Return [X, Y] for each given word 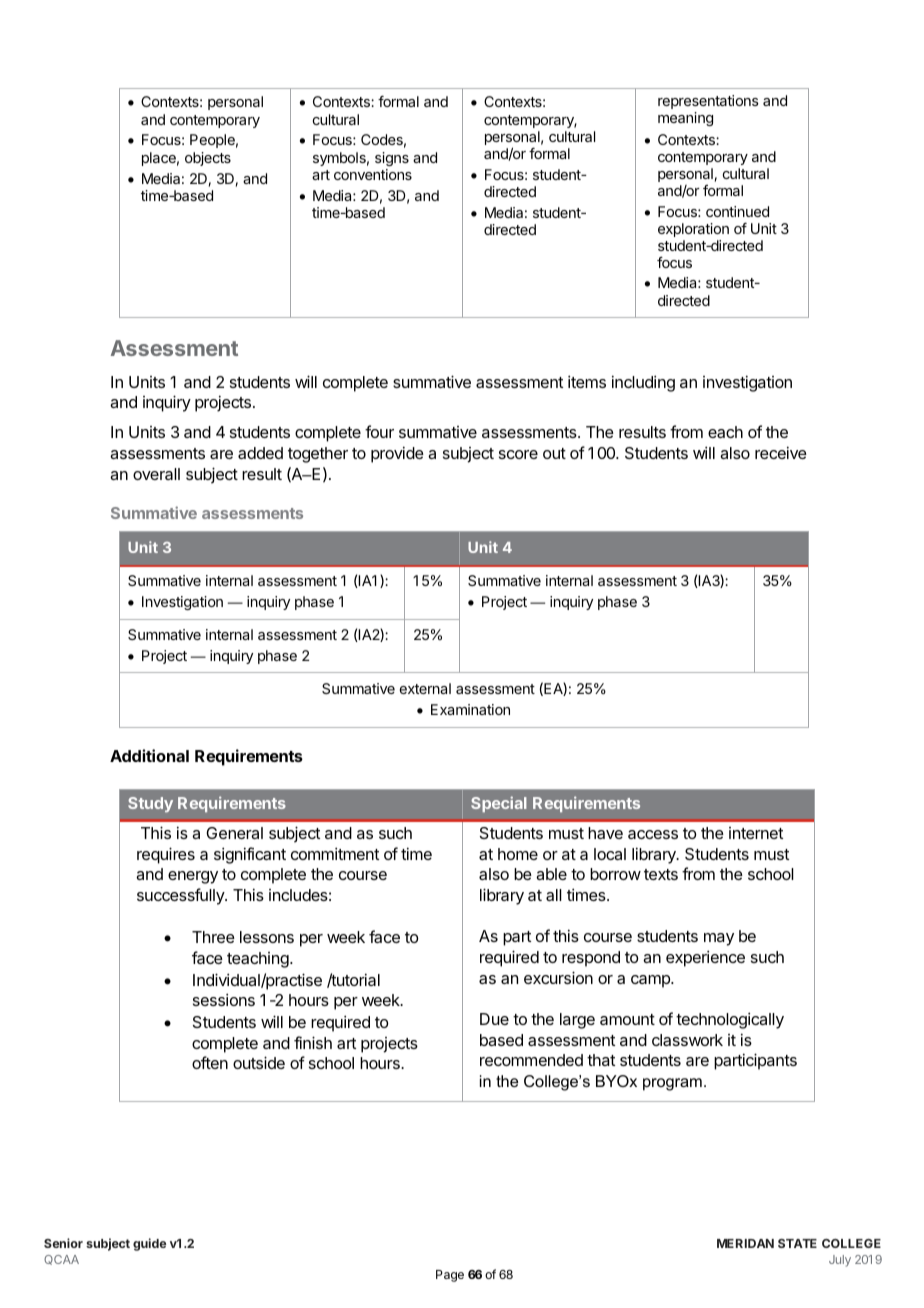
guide [149, 1244]
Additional [149, 755]
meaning [685, 119]
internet [756, 833]
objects [208, 159]
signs [392, 159]
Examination [470, 709]
